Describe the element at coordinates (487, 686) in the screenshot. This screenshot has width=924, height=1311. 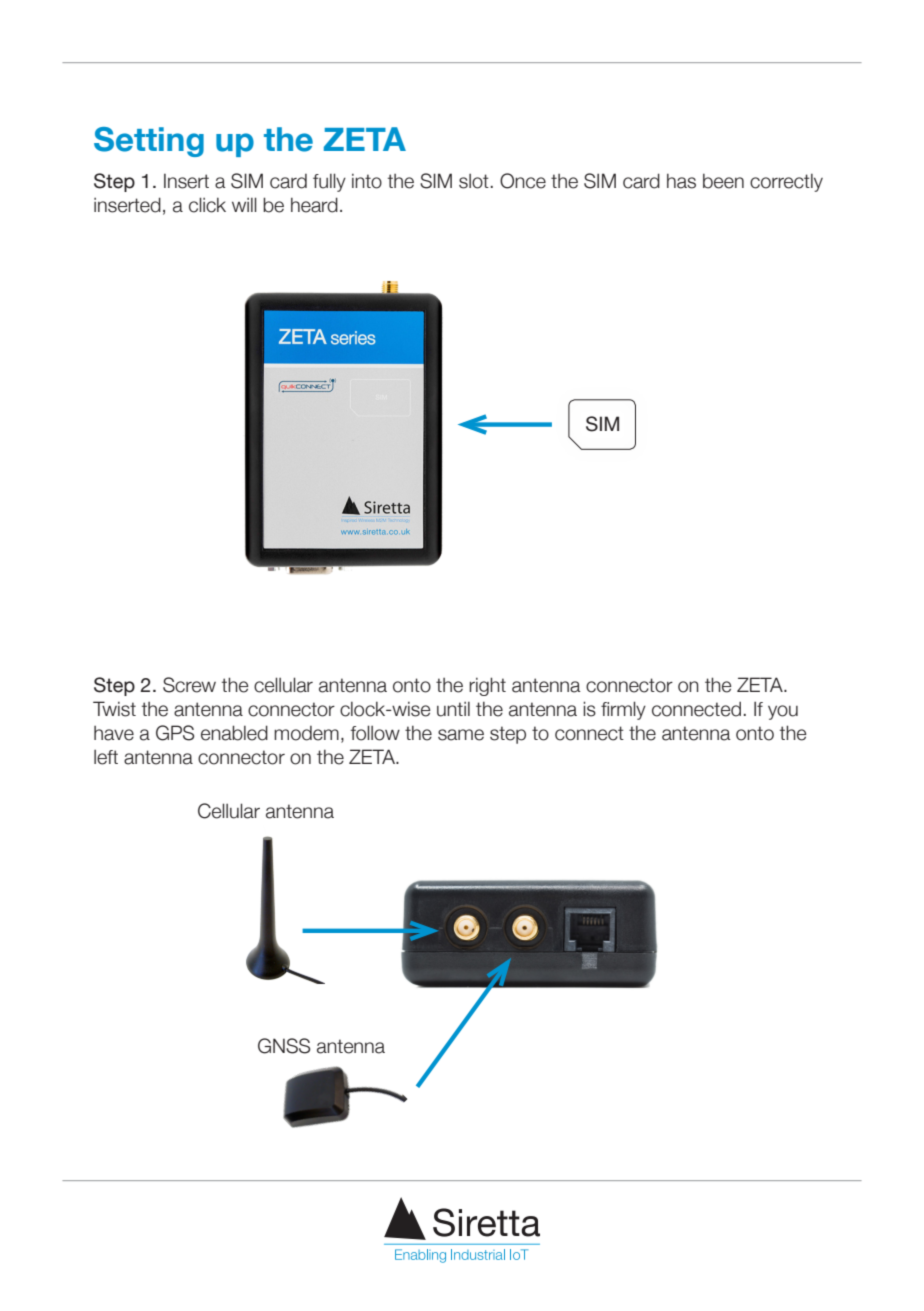
I see `right` at that location.
